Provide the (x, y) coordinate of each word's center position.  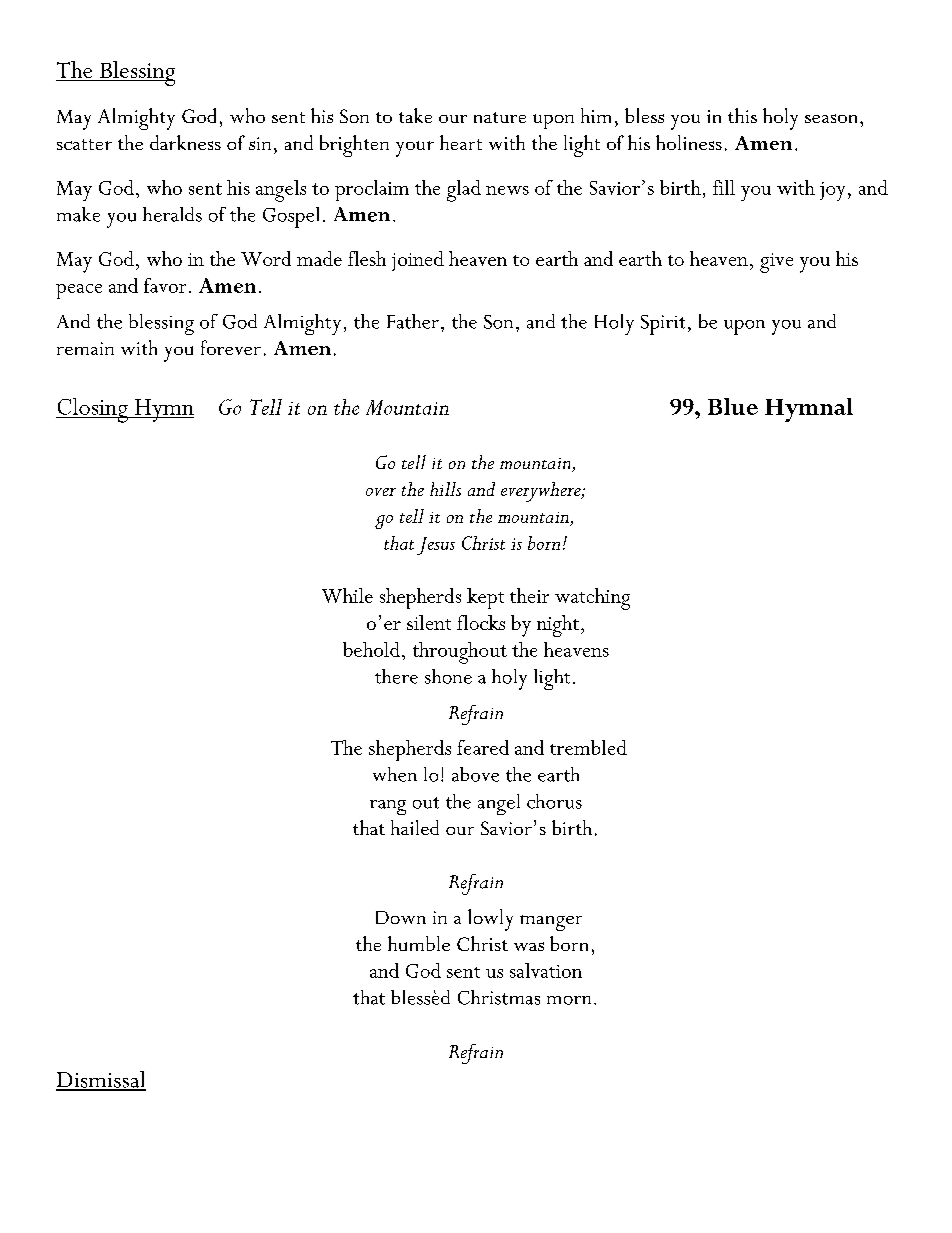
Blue (733, 406)
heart (461, 142)
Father (413, 321)
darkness (185, 142)
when (395, 774)
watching (592, 599)
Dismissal (101, 1080)
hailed (415, 827)
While (347, 595)
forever (231, 347)
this (742, 115)
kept (485, 598)
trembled (588, 747)
